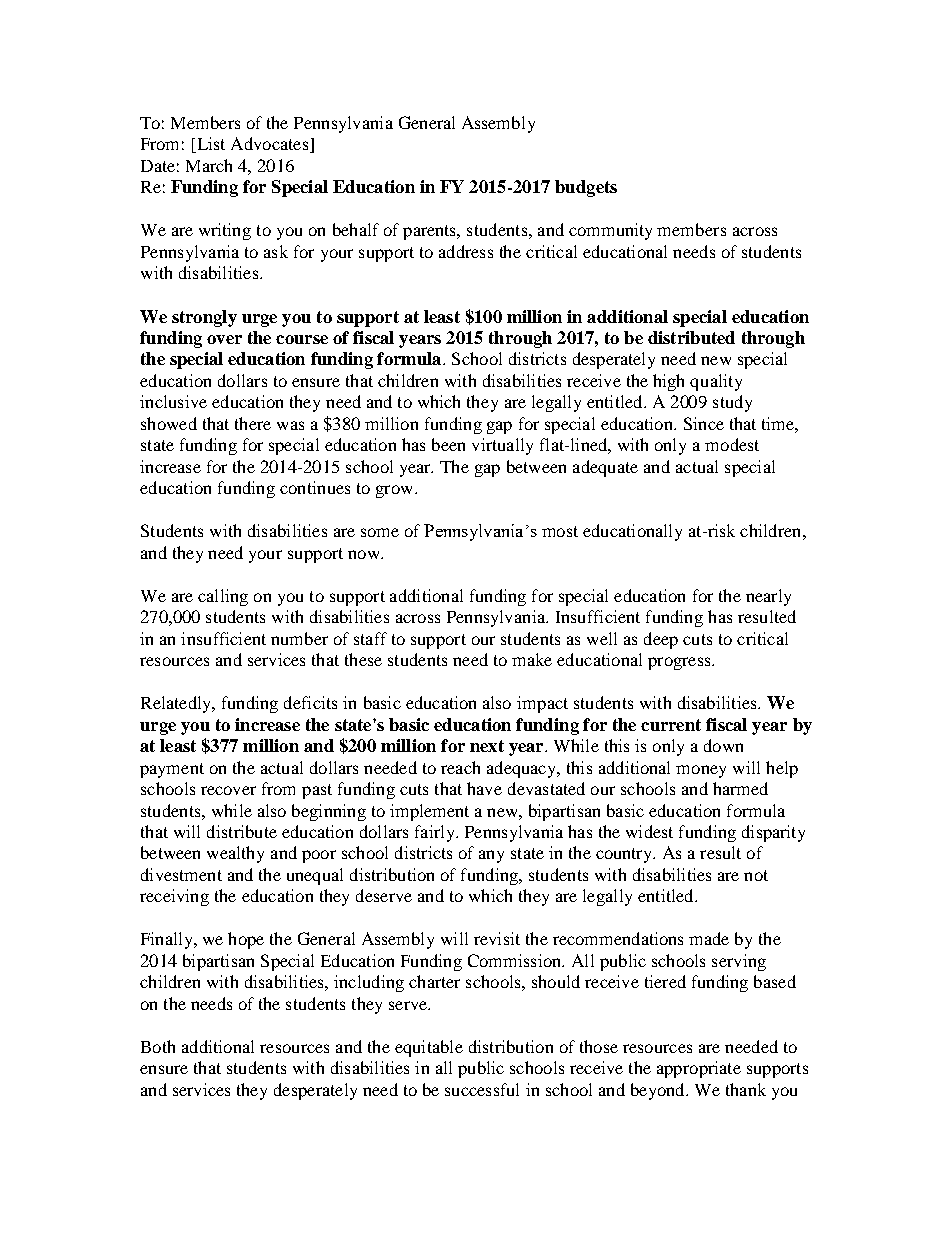 This screenshot has height=1233, width=952. Describe the element at coordinates (482, 1089) in the screenshot. I see `successful` at that location.
